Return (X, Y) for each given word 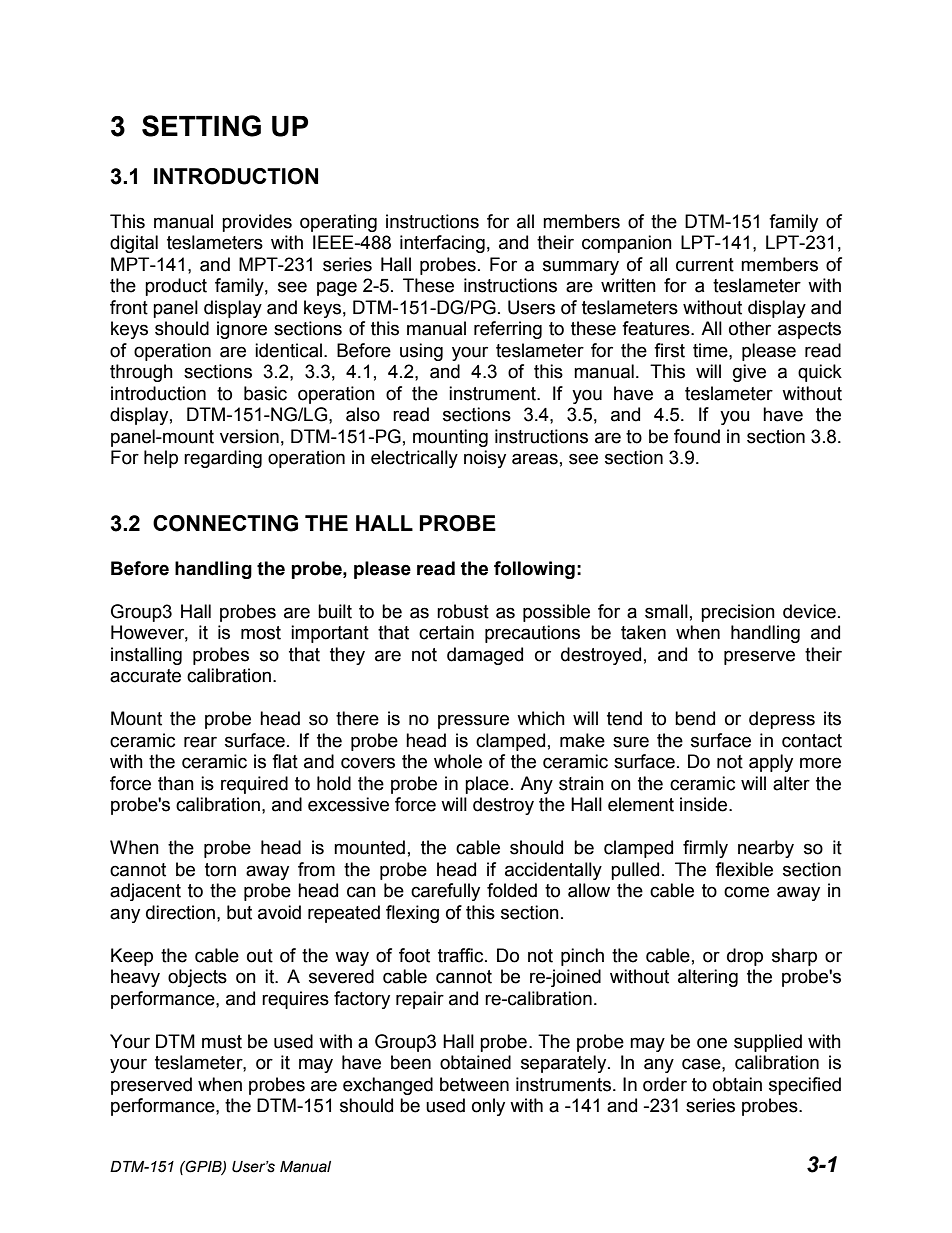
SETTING (201, 126)
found (697, 436)
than (176, 783)
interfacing (442, 244)
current (705, 265)
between (474, 1084)
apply (771, 763)
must (222, 1042)
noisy (485, 459)
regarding (223, 459)
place (487, 785)
